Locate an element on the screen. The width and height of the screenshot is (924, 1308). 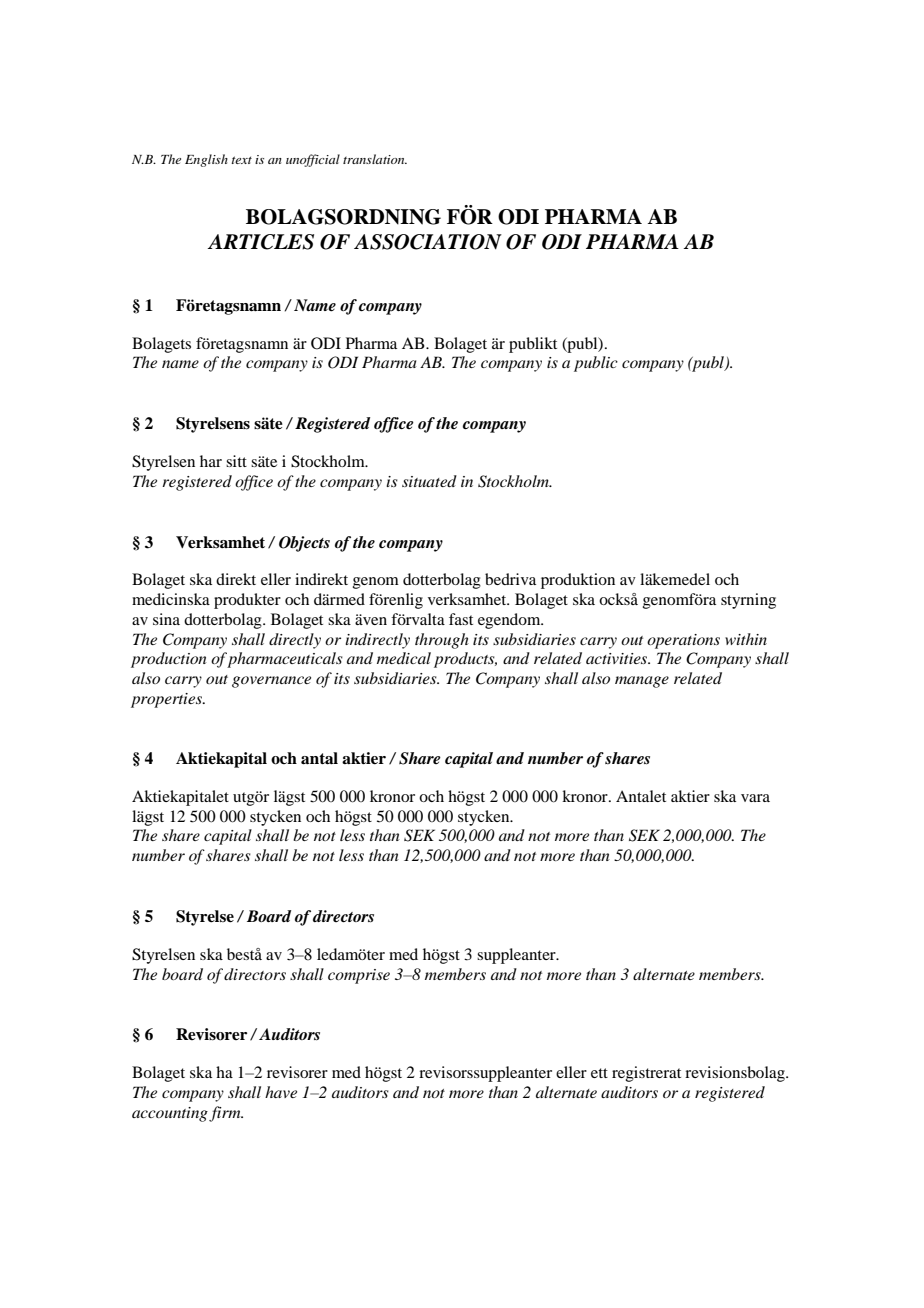
properties is located at coordinates (167, 700).
